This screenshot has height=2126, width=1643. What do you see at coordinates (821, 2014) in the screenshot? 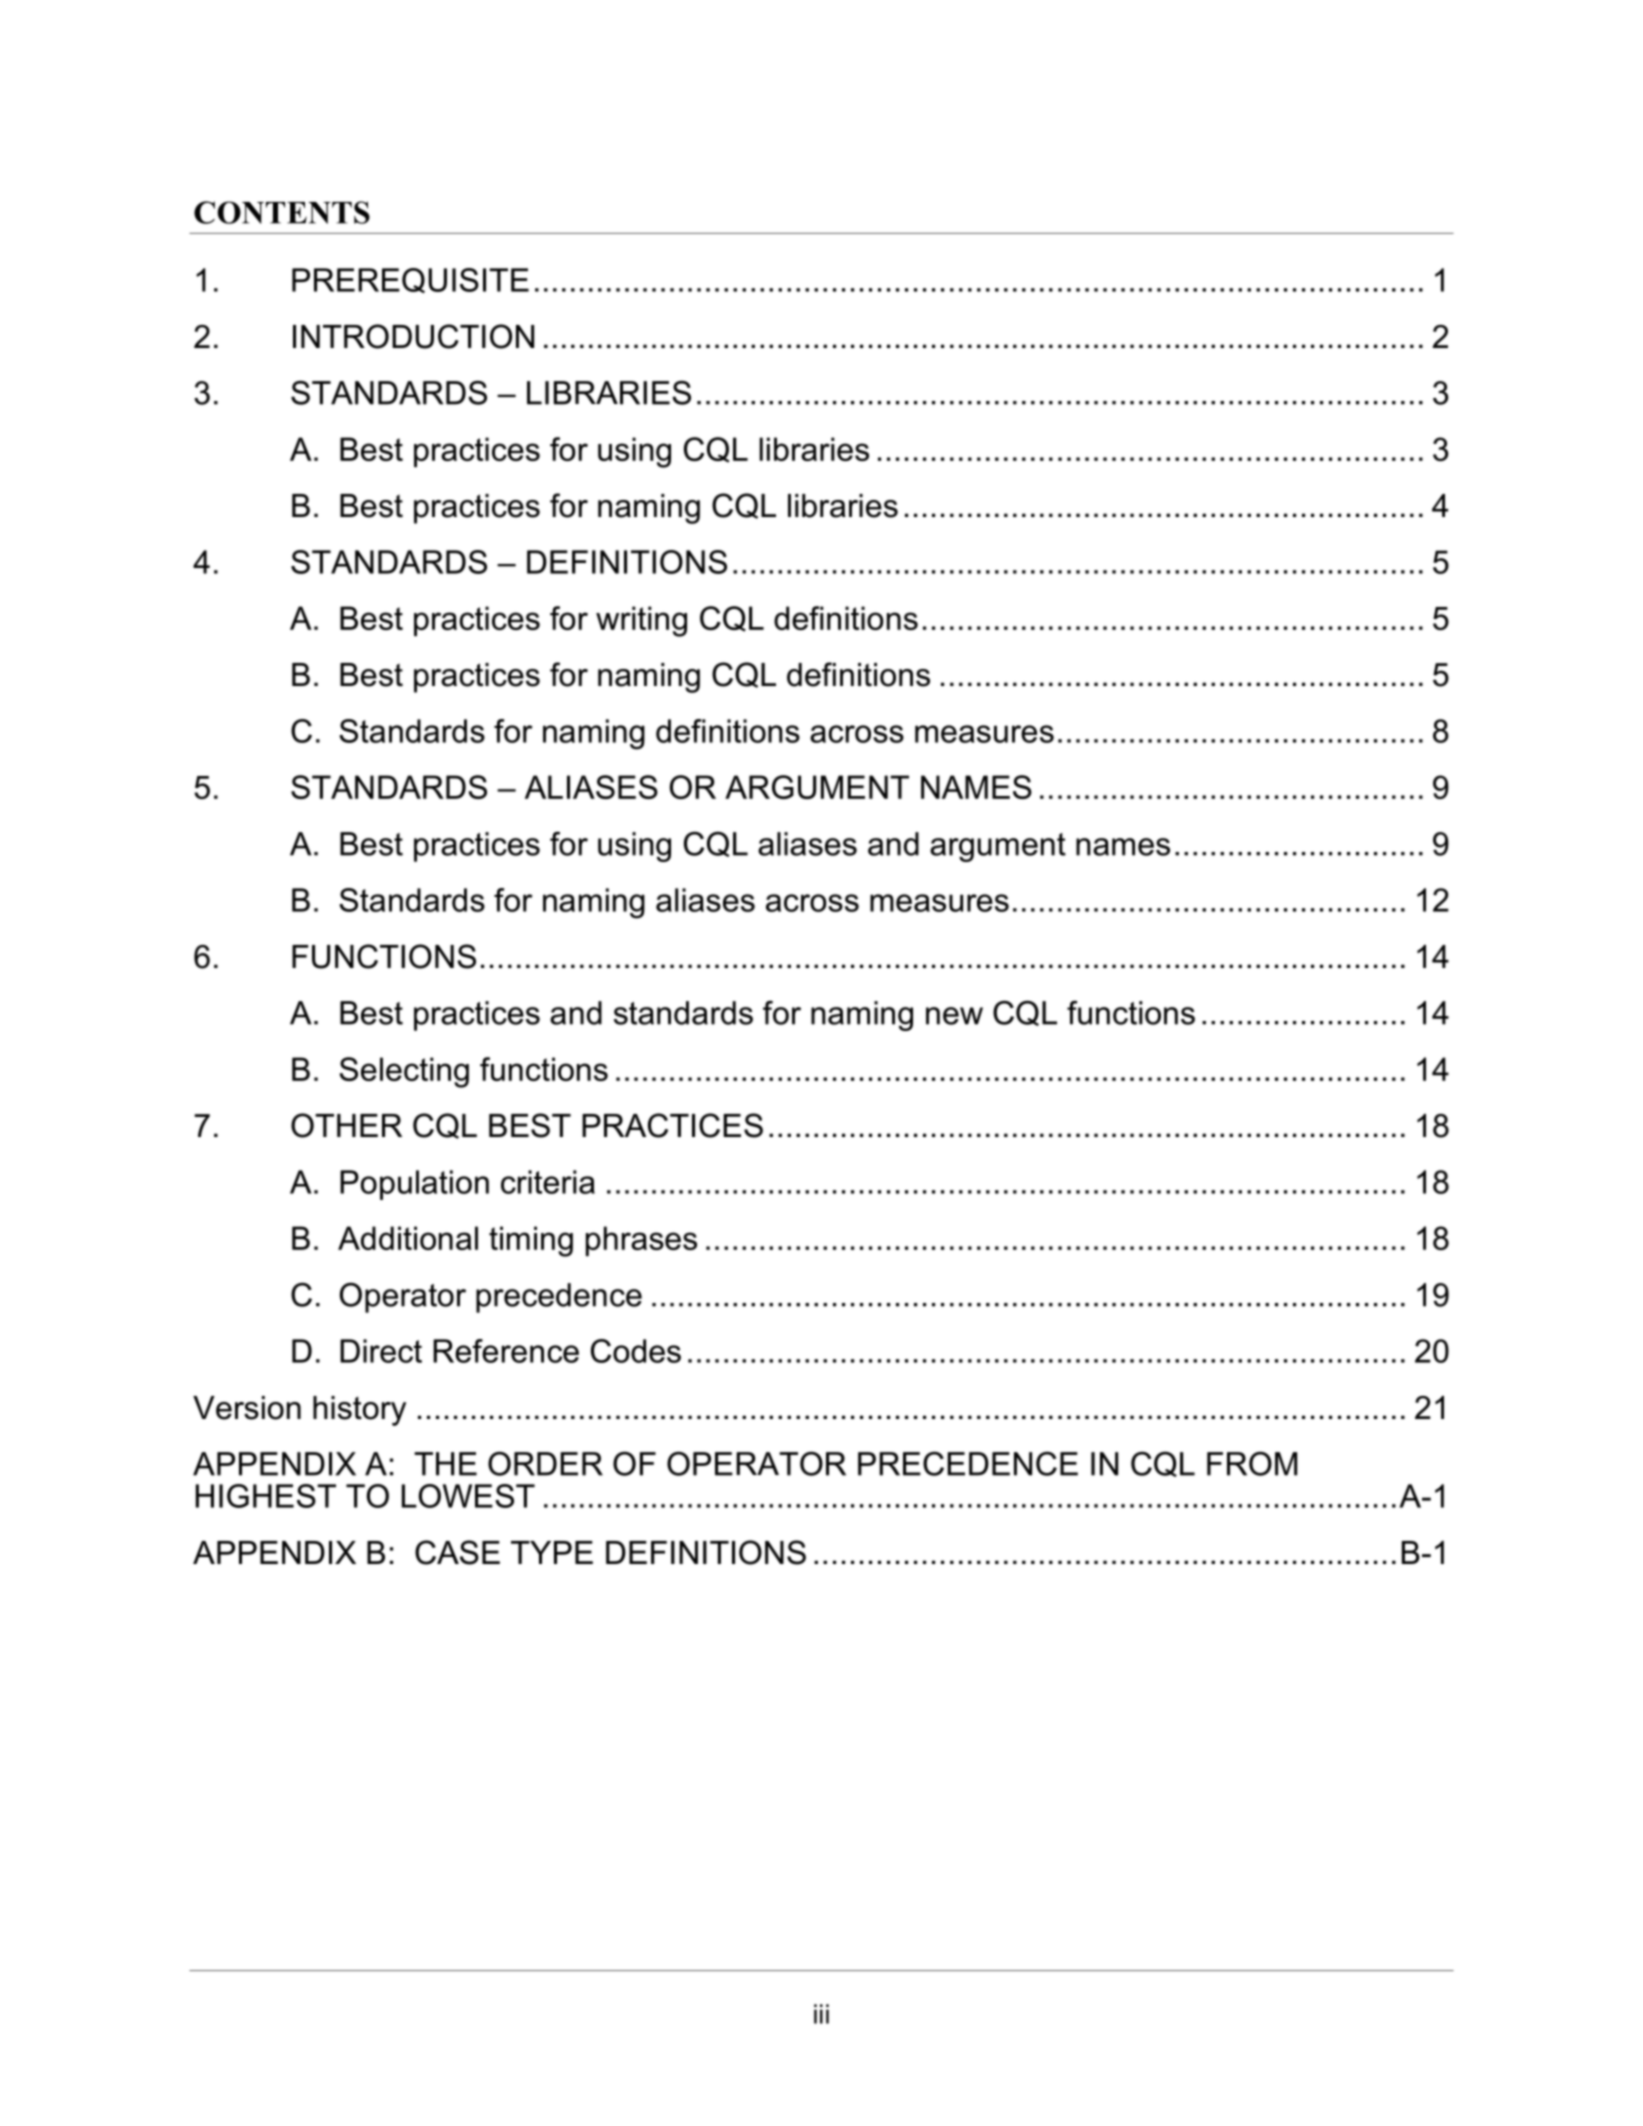
I see `iii` at bounding box center [821, 2014].
